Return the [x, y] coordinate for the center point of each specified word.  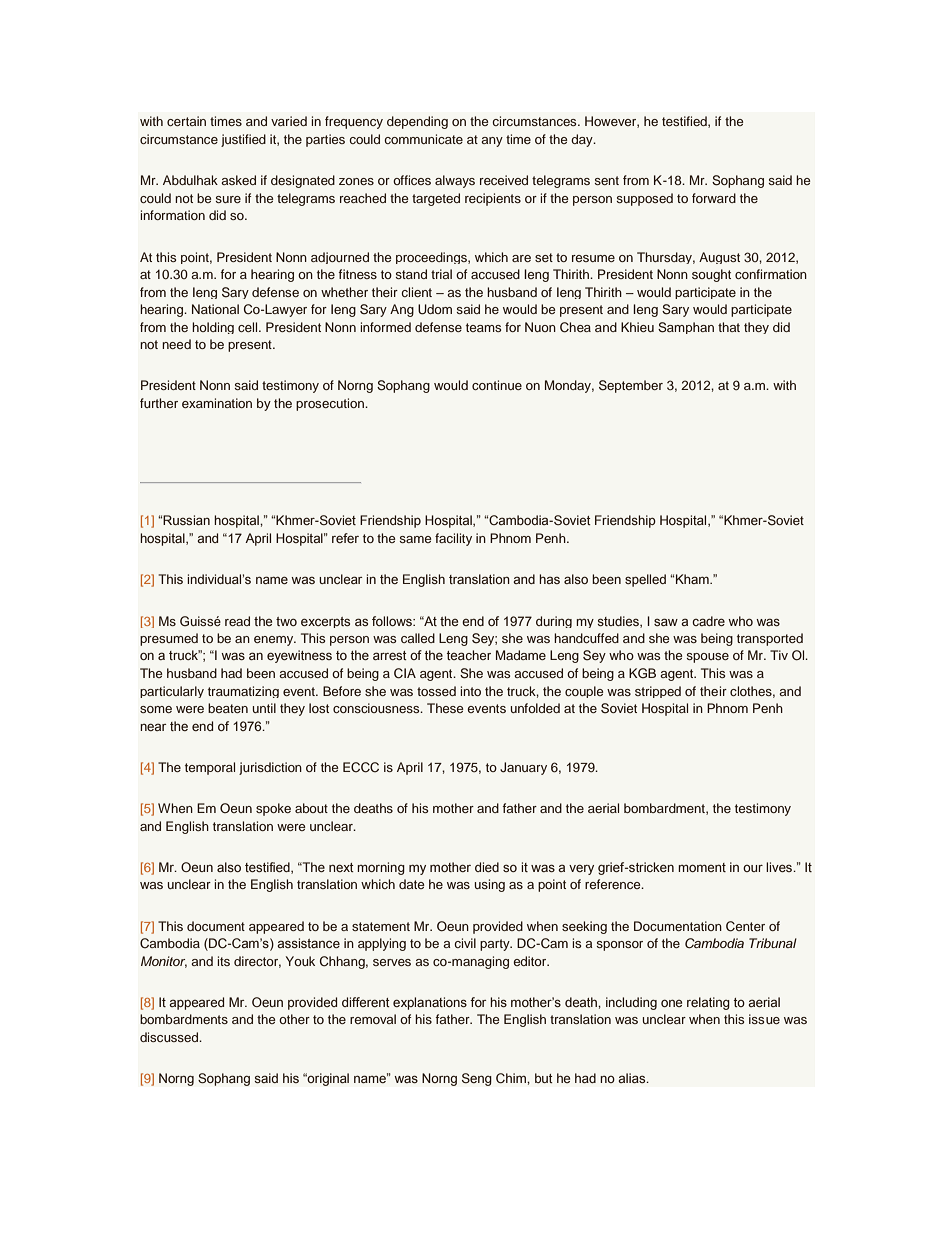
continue [497, 385]
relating [708, 1003]
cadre [708, 621]
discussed [170, 1037]
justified [243, 140]
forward [714, 198]
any [492, 142]
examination [217, 403]
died [487, 867]
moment [702, 867]
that [729, 327]
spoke [273, 809]
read [237, 621]
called [418, 638]
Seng [477, 1079]
